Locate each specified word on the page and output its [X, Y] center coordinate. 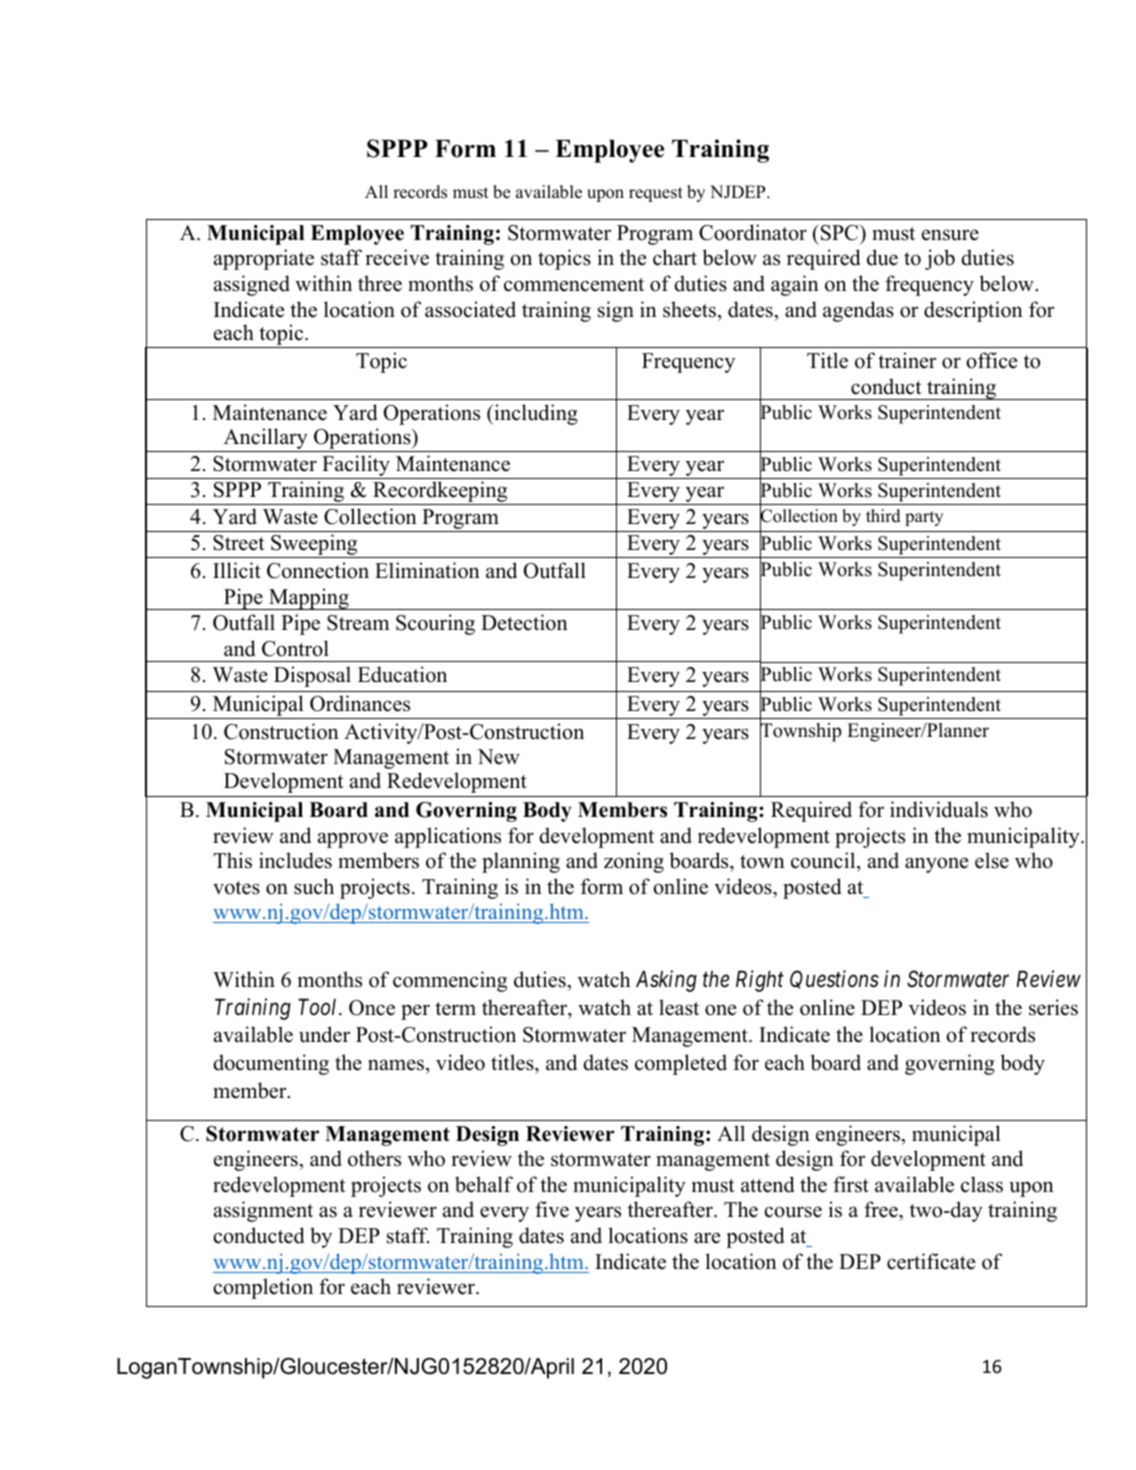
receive [397, 257]
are [707, 1238]
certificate [931, 1261]
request [656, 194]
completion [263, 1288]
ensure [950, 235]
